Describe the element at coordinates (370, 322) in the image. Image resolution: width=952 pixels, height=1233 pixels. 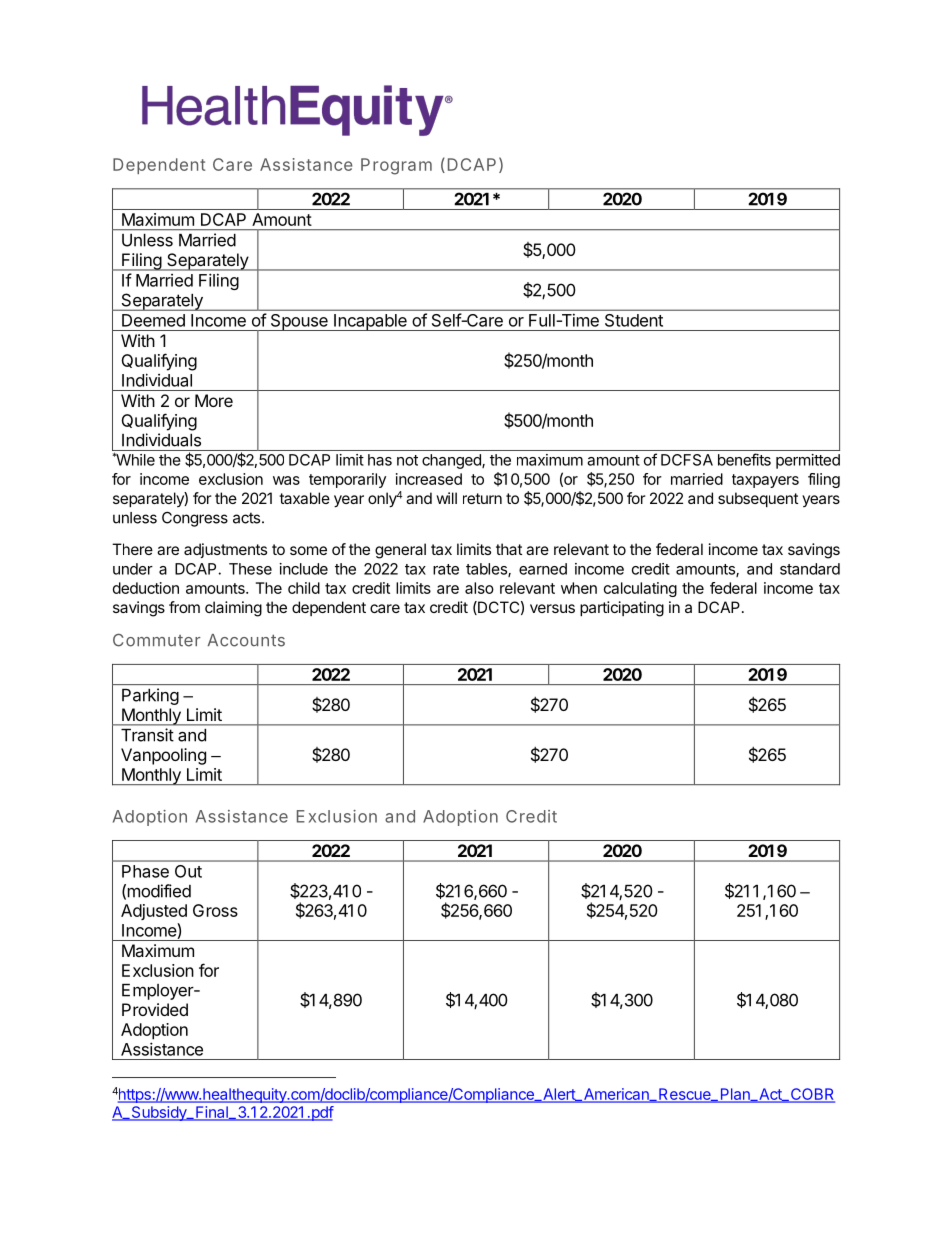
I see `Incapable` at that location.
